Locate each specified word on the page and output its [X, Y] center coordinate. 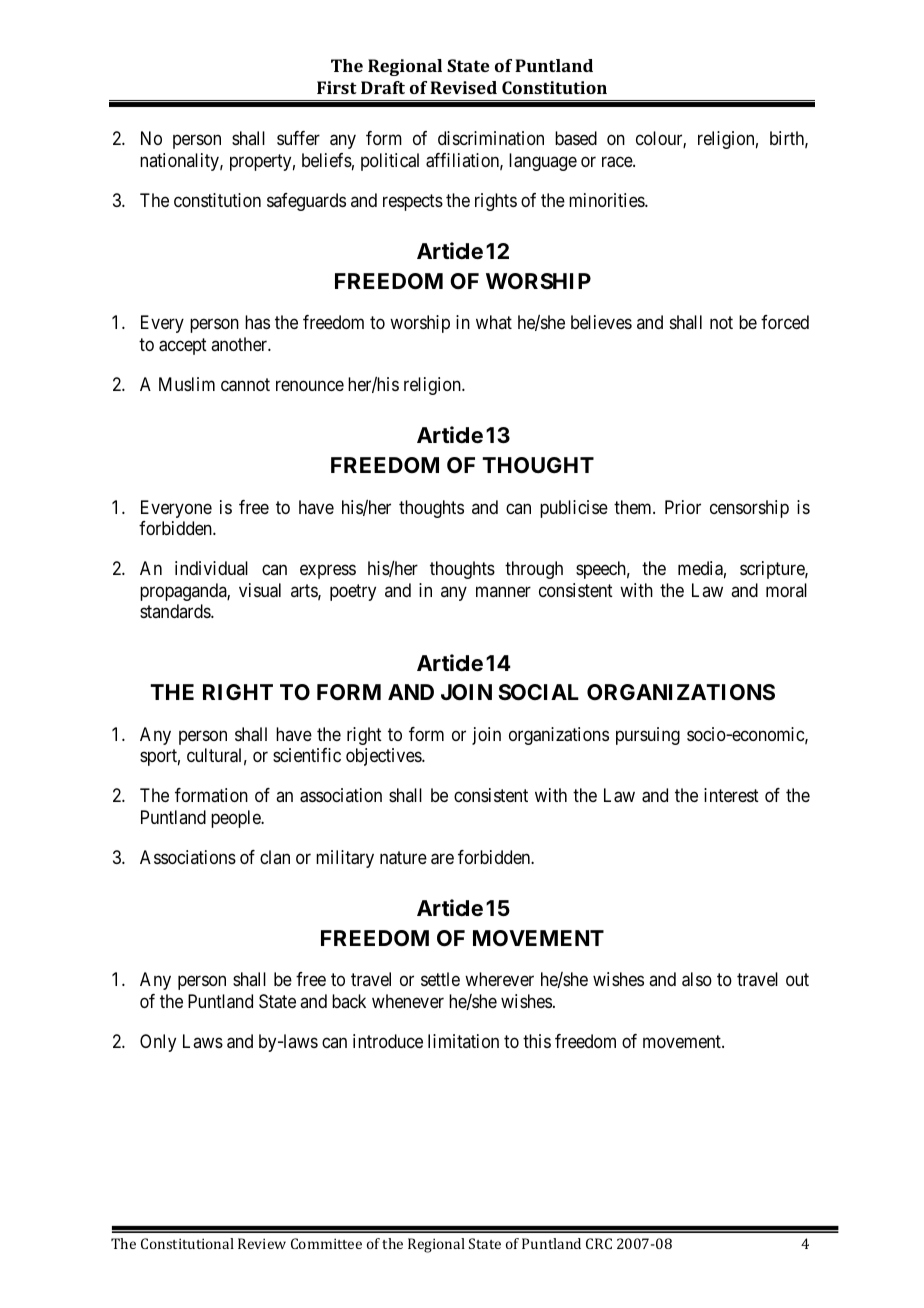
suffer [298, 138]
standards [176, 611]
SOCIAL [538, 692]
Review [262, 1243]
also [697, 979]
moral [786, 590]
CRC [599, 1243]
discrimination [491, 138]
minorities [607, 200]
